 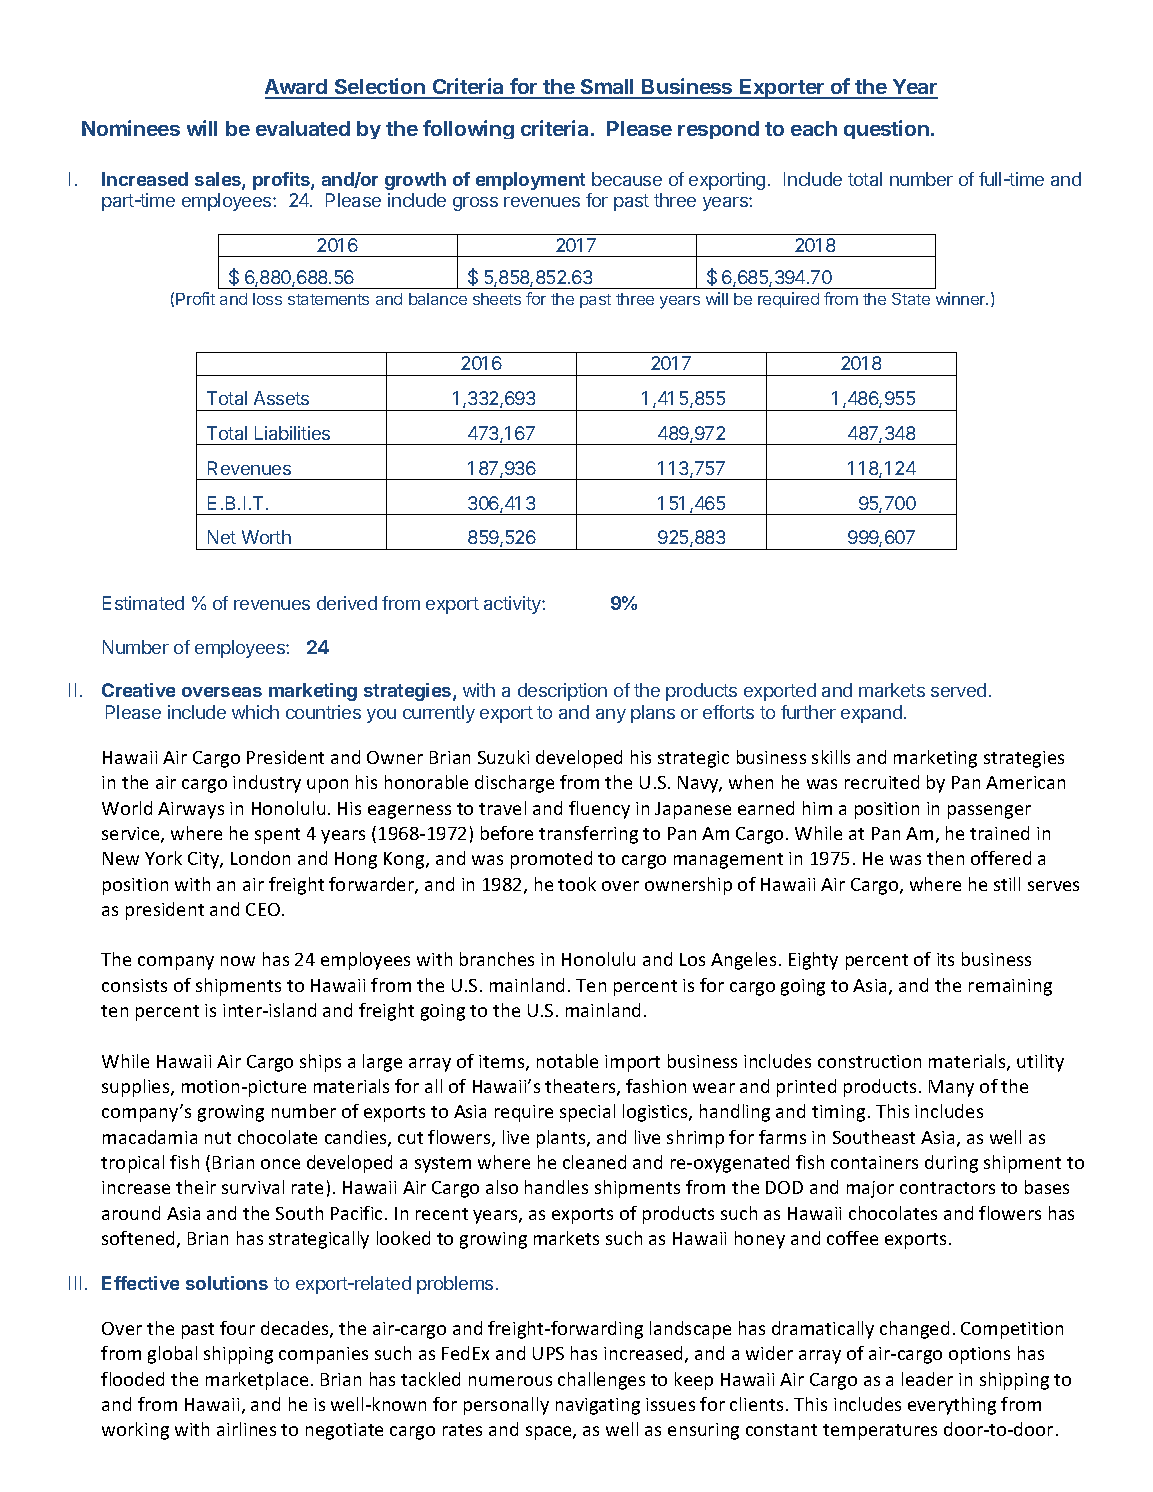 I want to click on Many, so click(x=951, y=1088).
